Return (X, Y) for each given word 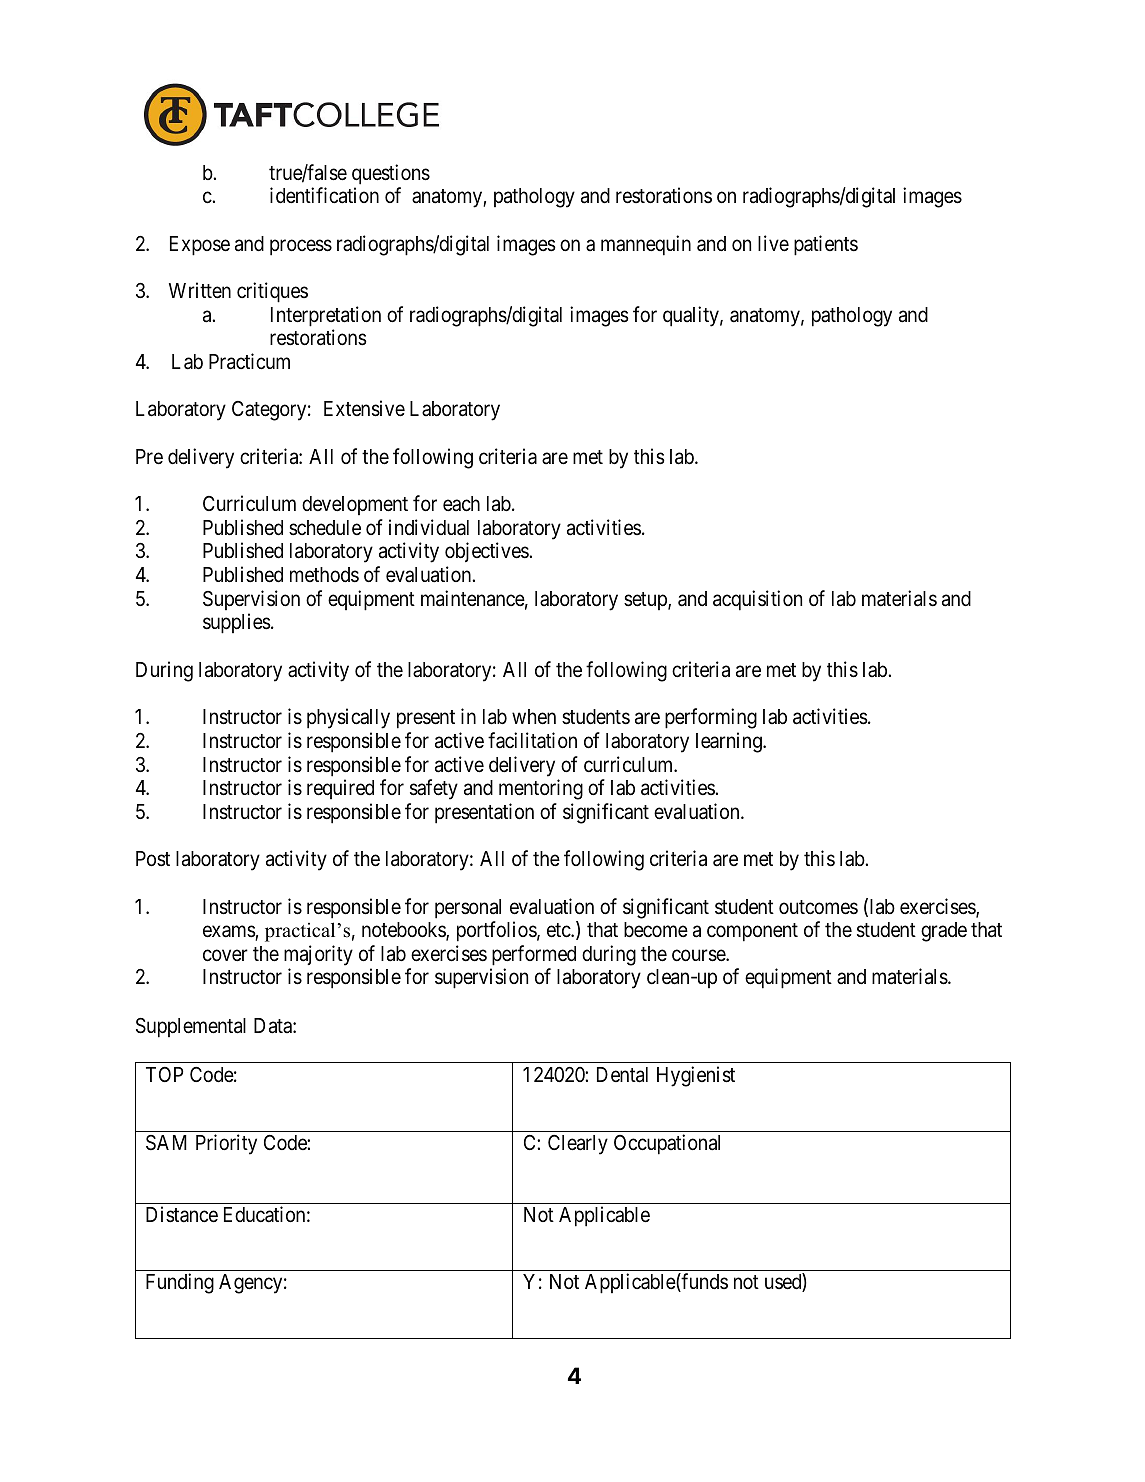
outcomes (818, 907)
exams (229, 933)
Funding (180, 1283)
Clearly (578, 1145)
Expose (200, 246)
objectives (487, 552)
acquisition (757, 600)
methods (324, 575)
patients (826, 245)
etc (559, 930)
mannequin (646, 245)
